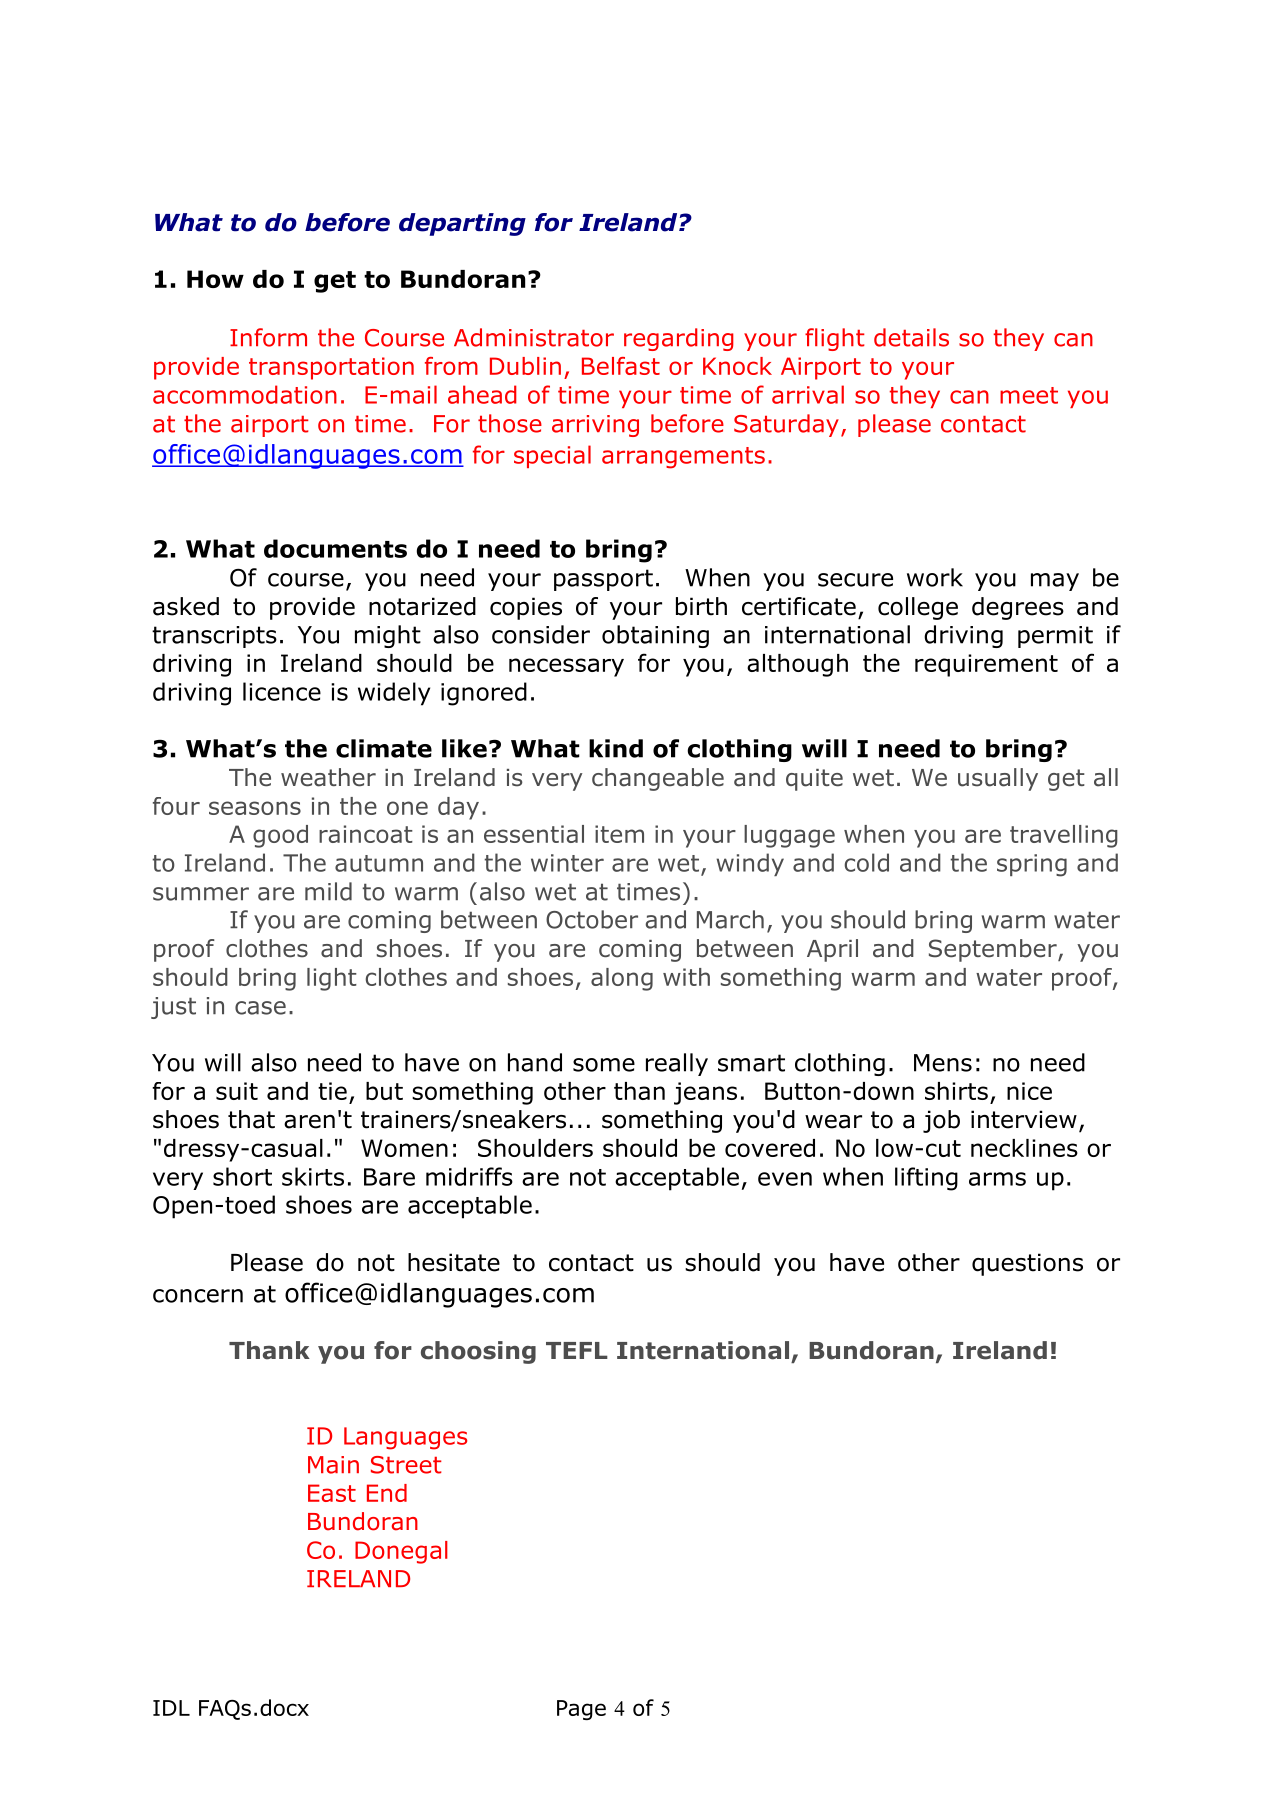 The width and height of the screenshot is (1270, 1796). I want to click on details, so click(911, 337).
